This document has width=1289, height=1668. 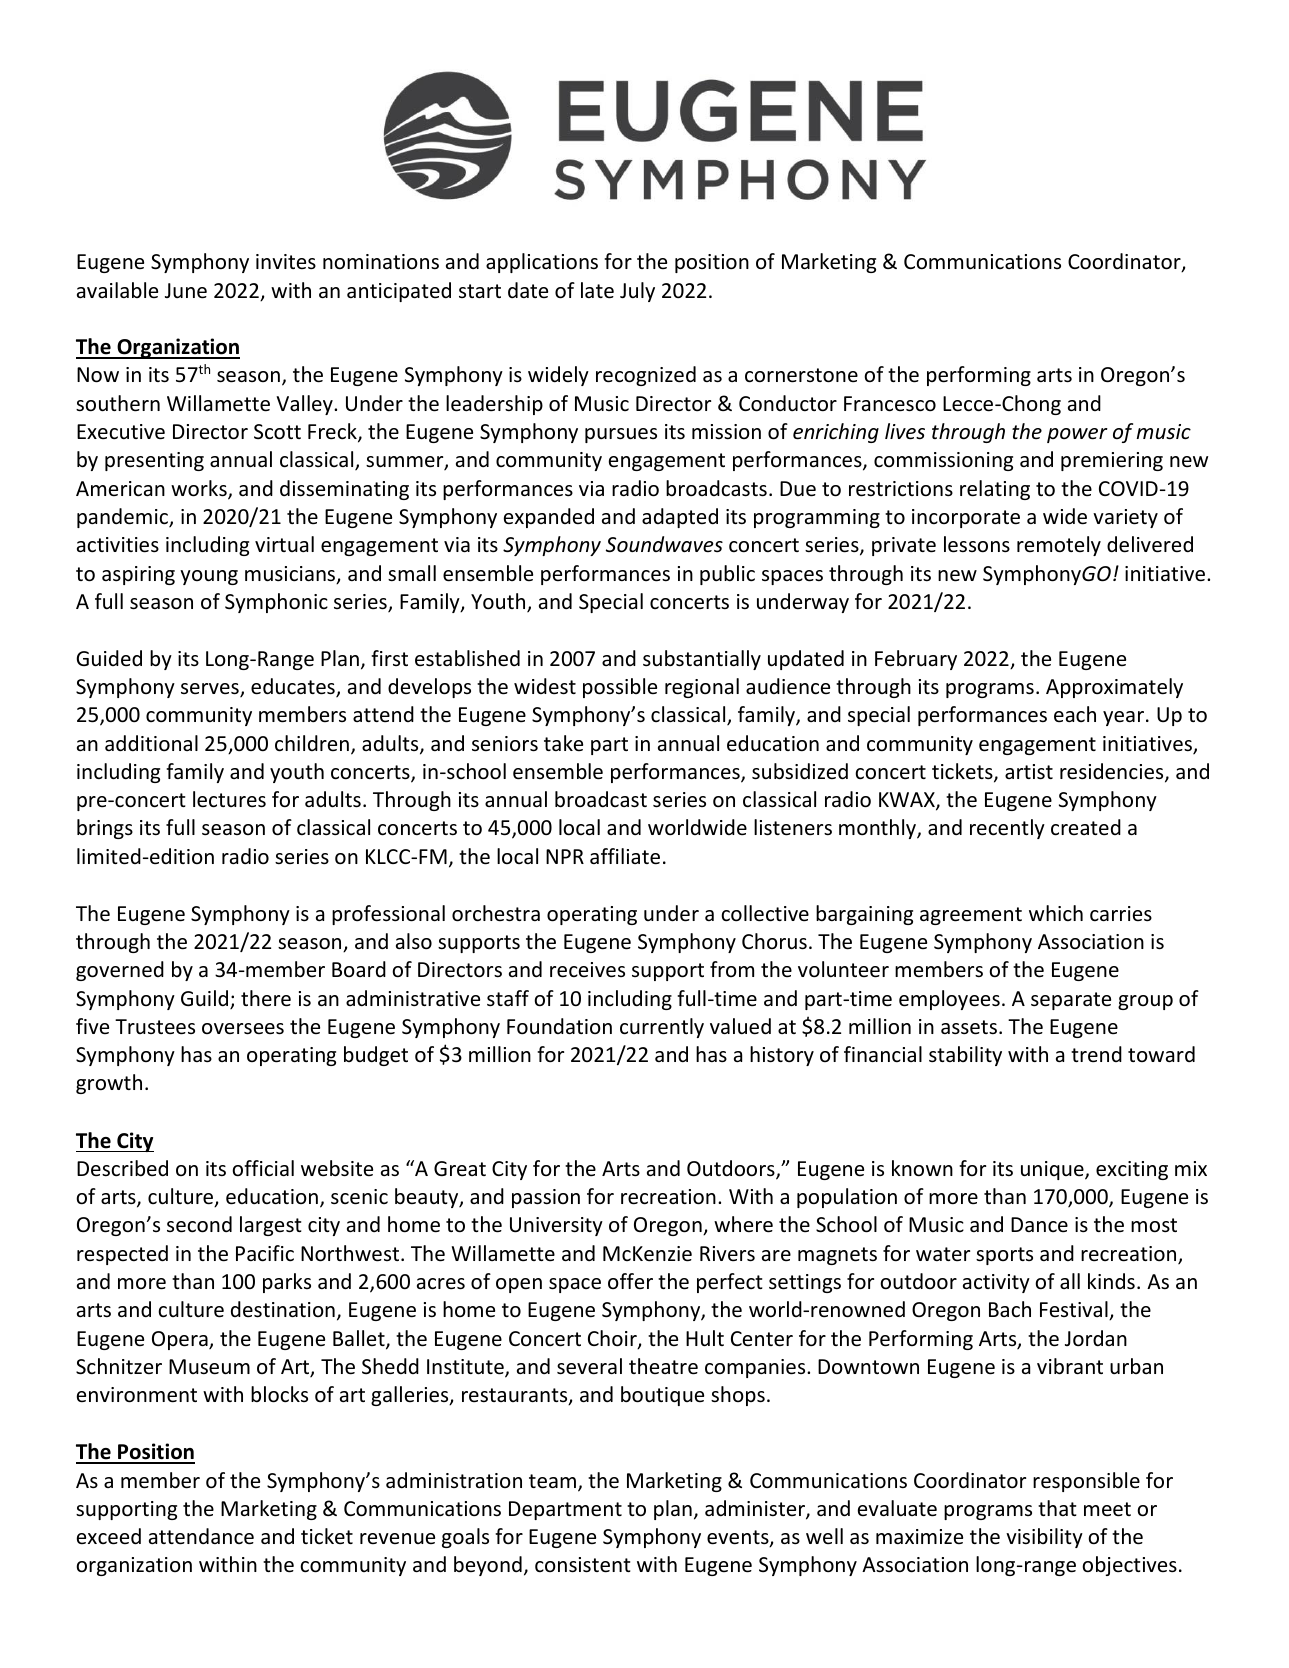 I want to click on affiliate, so click(x=625, y=856).
